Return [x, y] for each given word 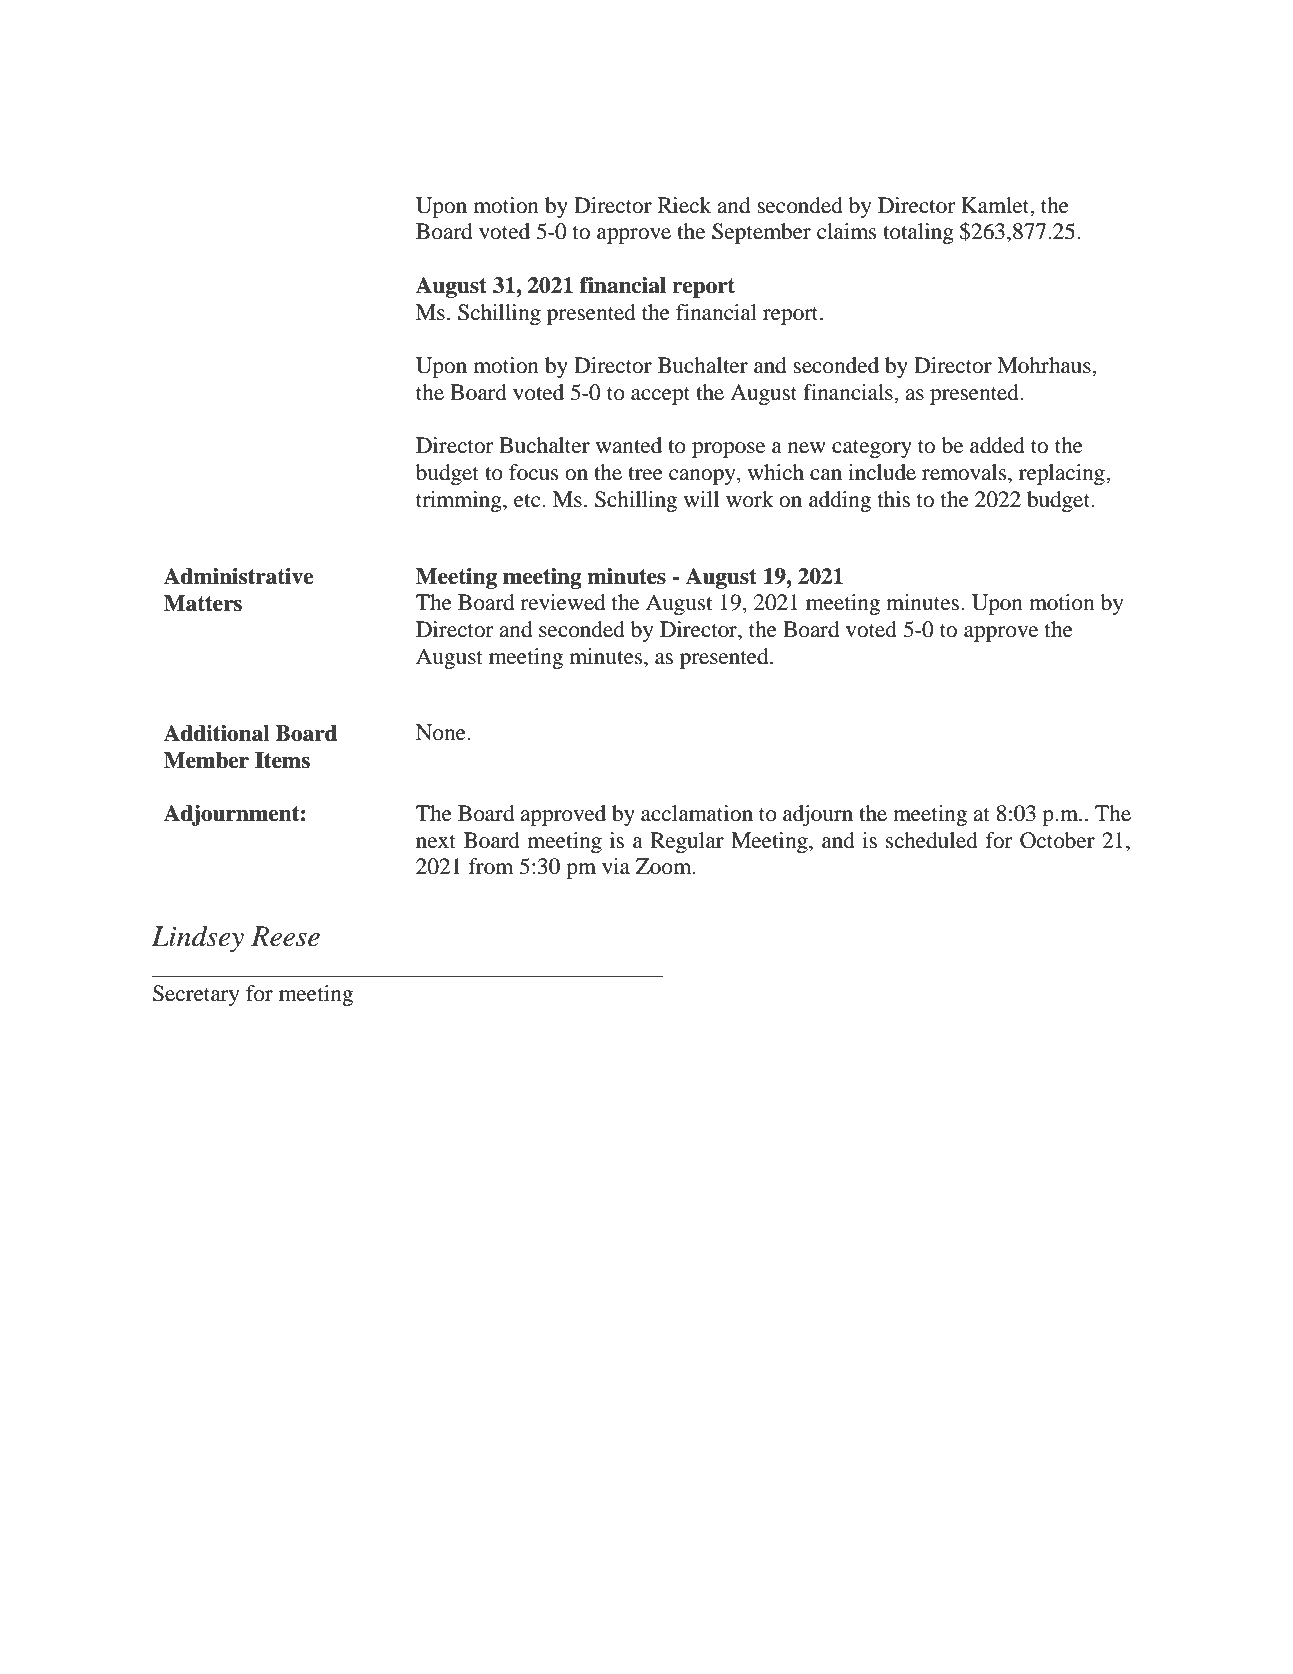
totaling [918, 233]
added [997, 445]
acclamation [697, 813]
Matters [203, 603]
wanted [629, 445]
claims [847, 231]
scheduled [932, 840]
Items [282, 760]
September [761, 233]
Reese [285, 936]
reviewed [562, 602]
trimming [460, 501]
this [894, 499]
